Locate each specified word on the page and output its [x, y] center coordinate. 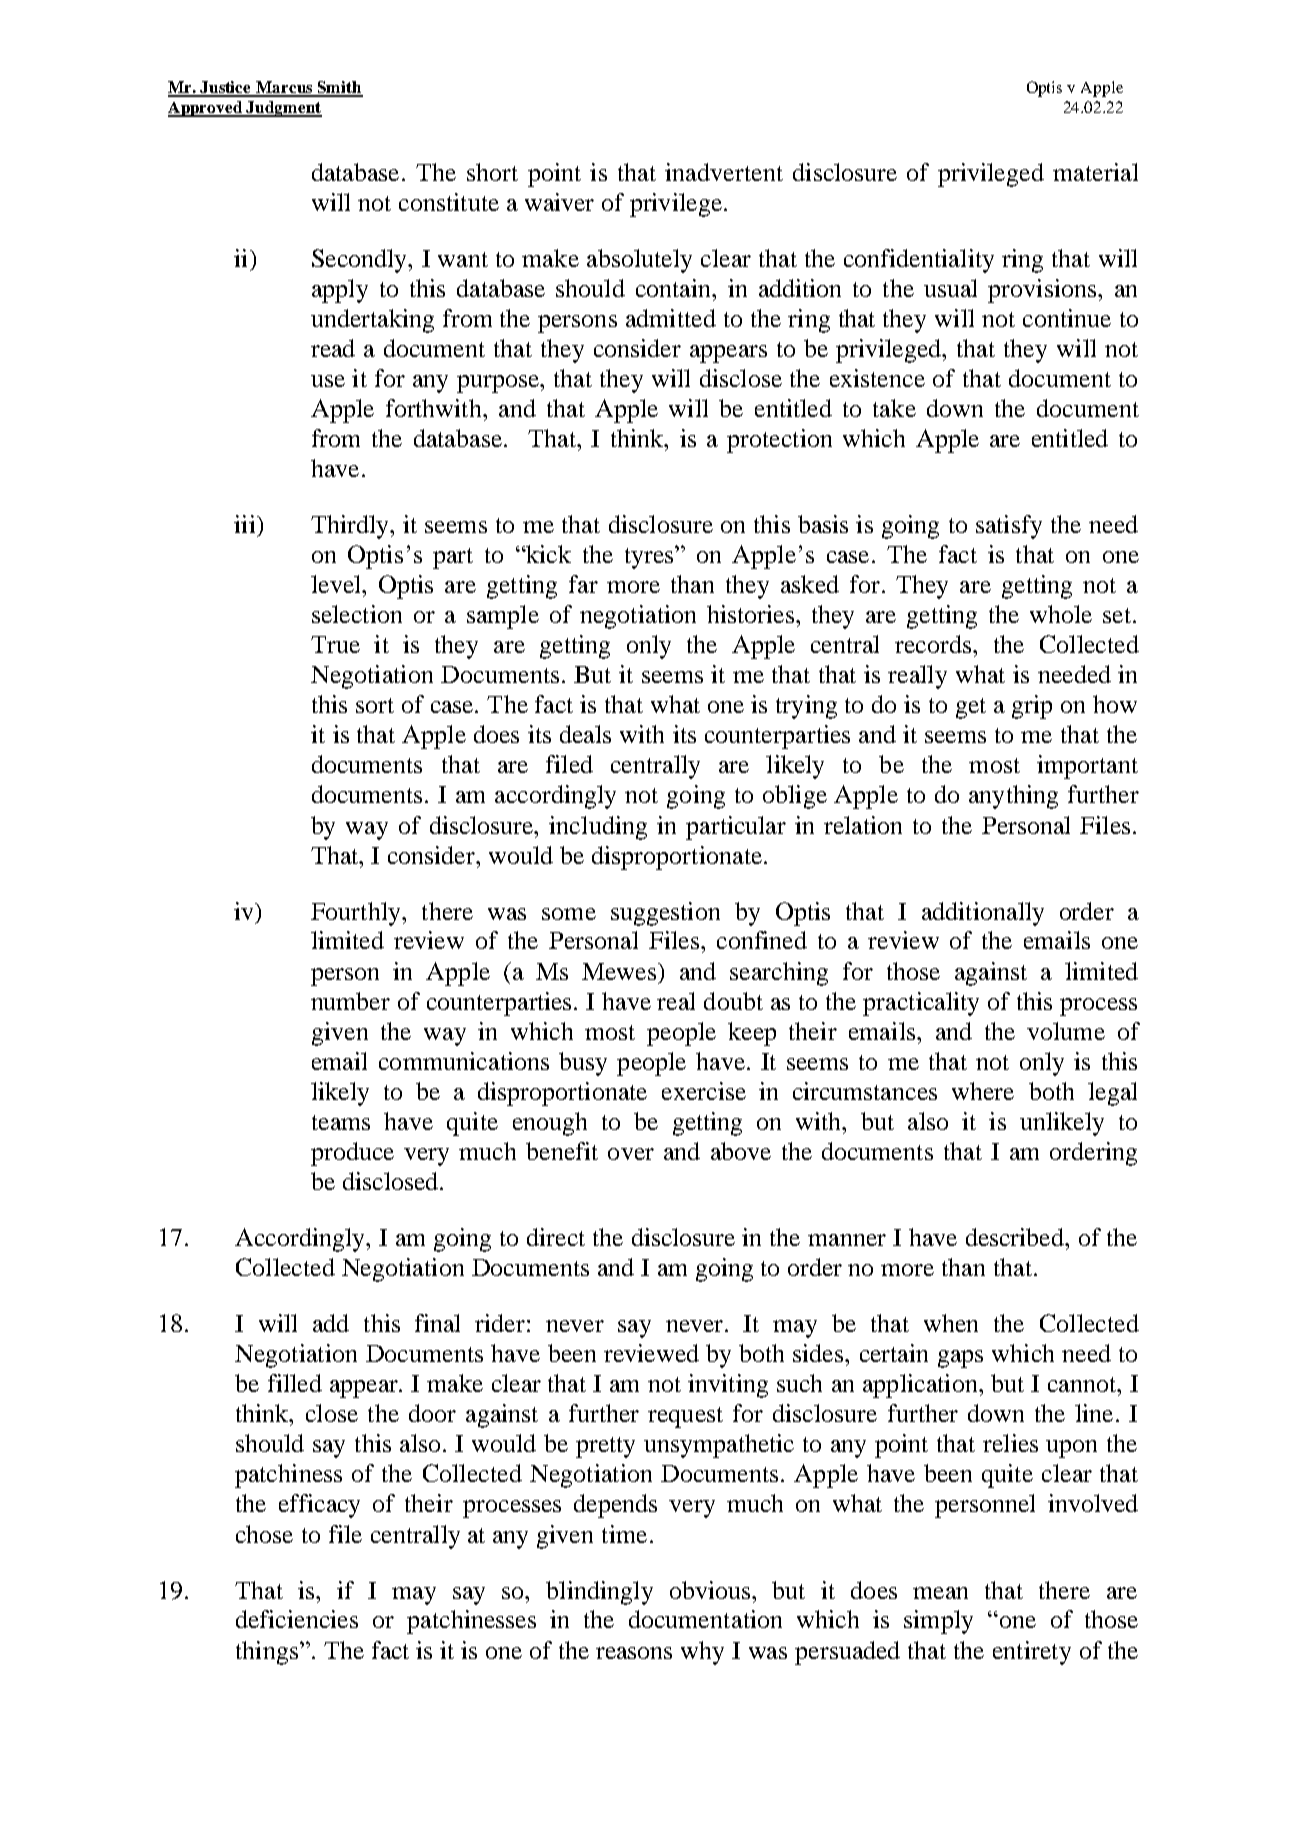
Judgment [283, 109]
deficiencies [297, 1619]
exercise [704, 1091]
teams [341, 1122]
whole [1061, 614]
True [335, 644]
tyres [650, 557]
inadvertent [724, 172]
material [1095, 172]
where [983, 1091]
